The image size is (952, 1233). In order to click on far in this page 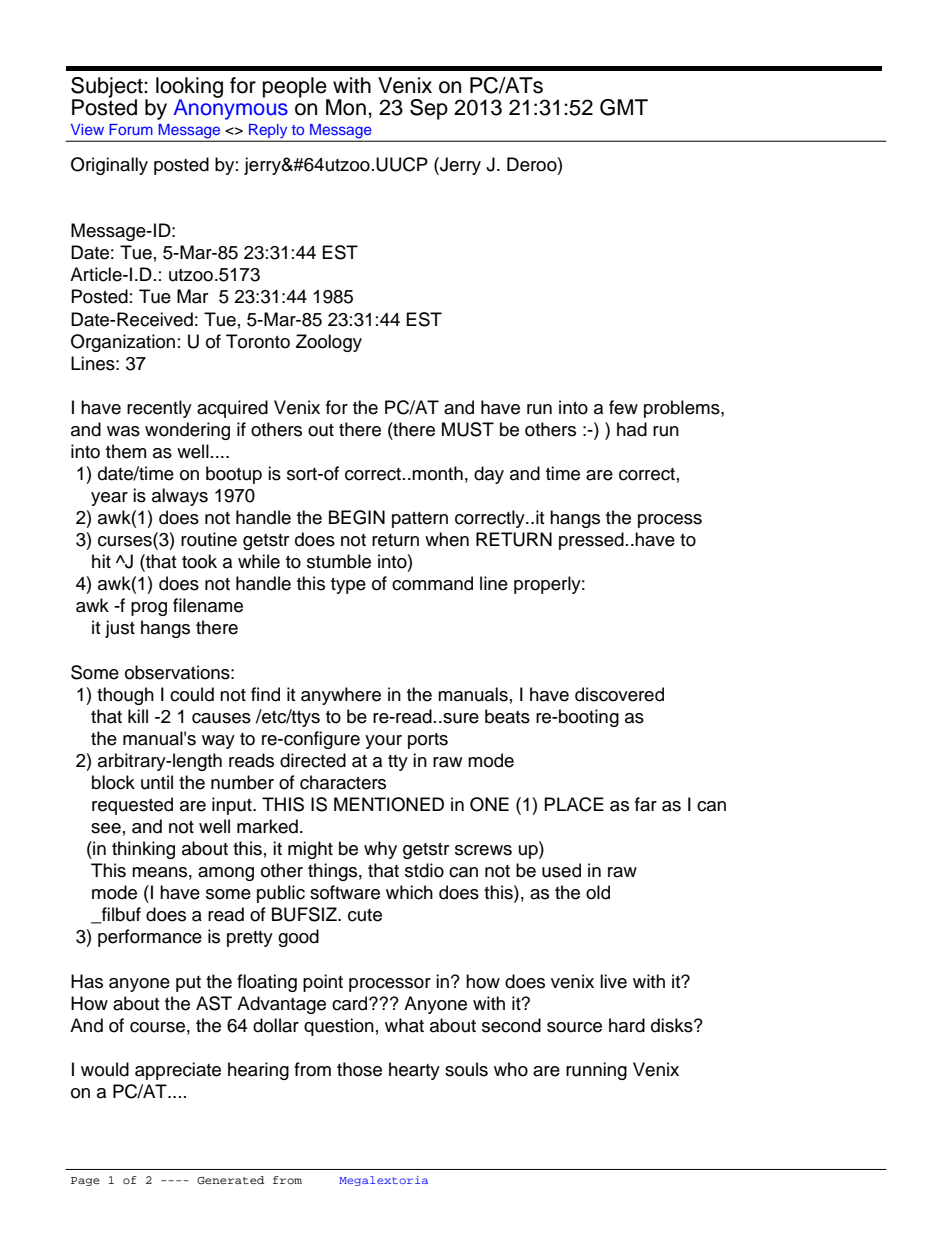, I will do `click(646, 804)`.
